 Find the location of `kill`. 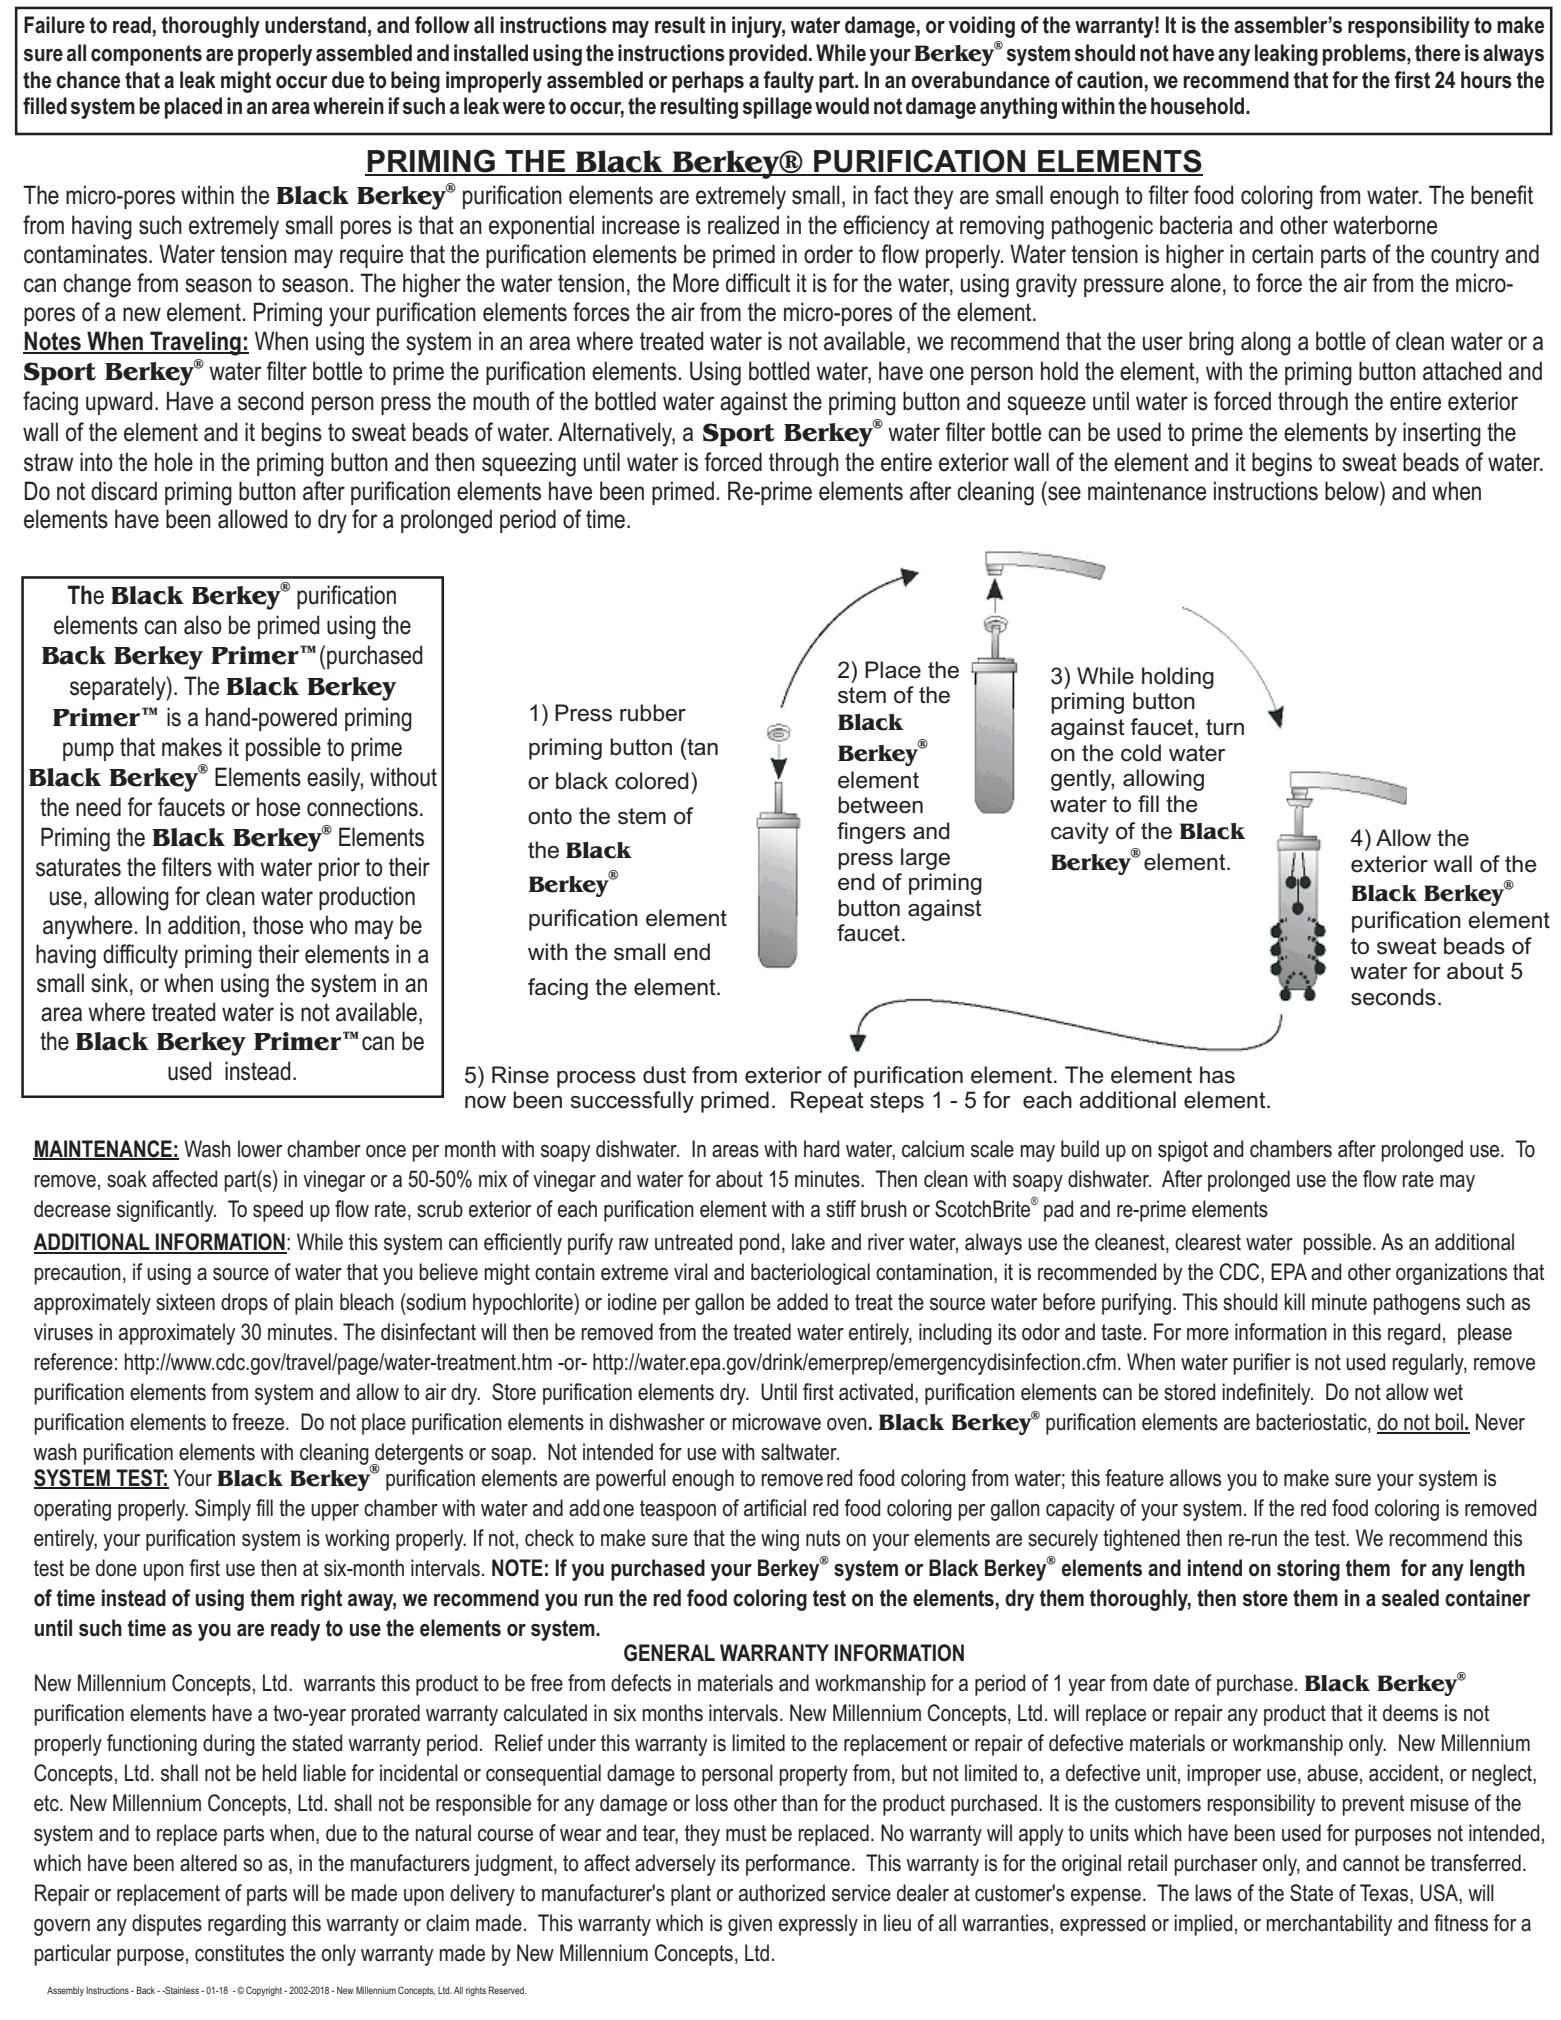

kill is located at coordinates (1295, 1301).
